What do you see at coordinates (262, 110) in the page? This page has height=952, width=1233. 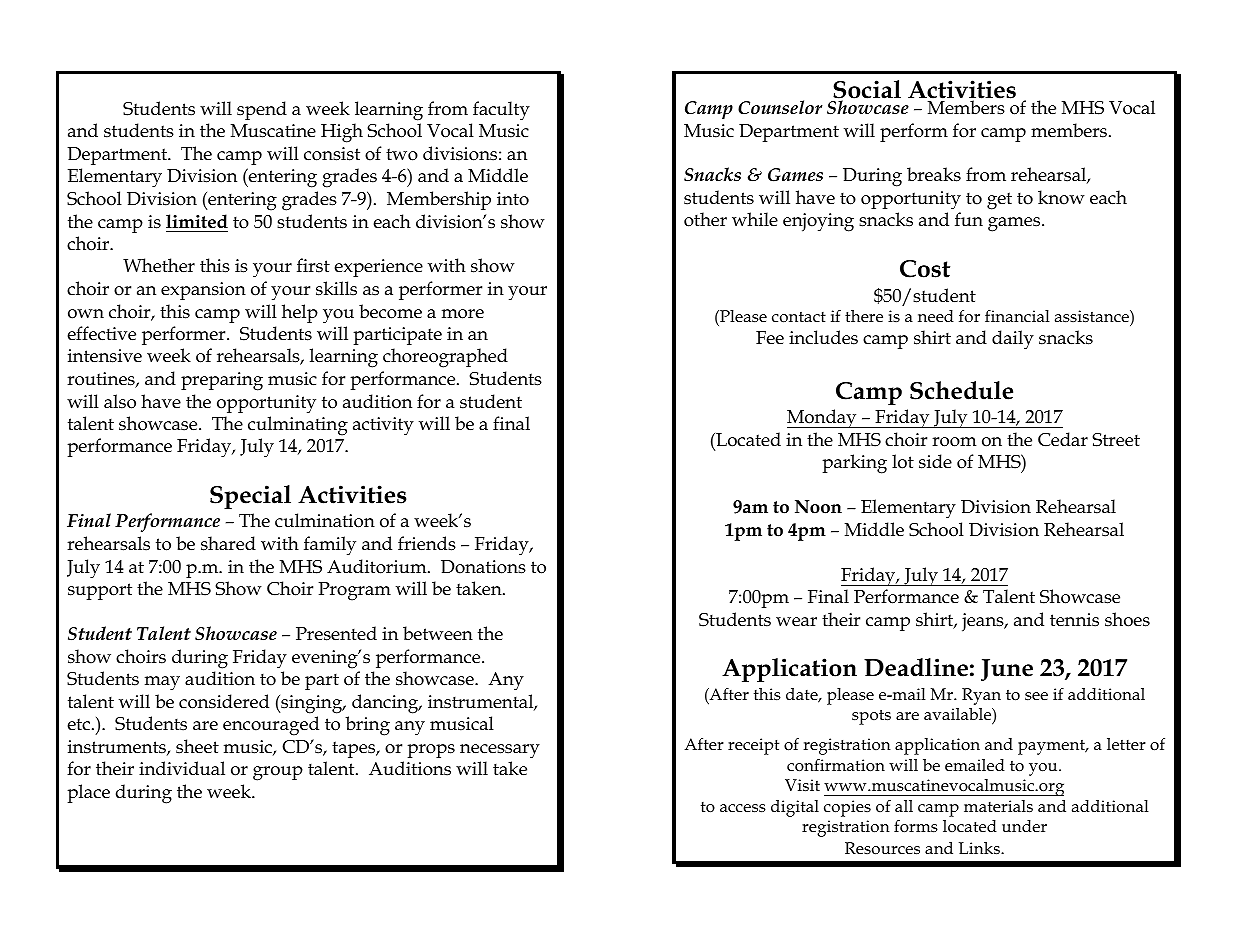 I see `spend` at bounding box center [262, 110].
